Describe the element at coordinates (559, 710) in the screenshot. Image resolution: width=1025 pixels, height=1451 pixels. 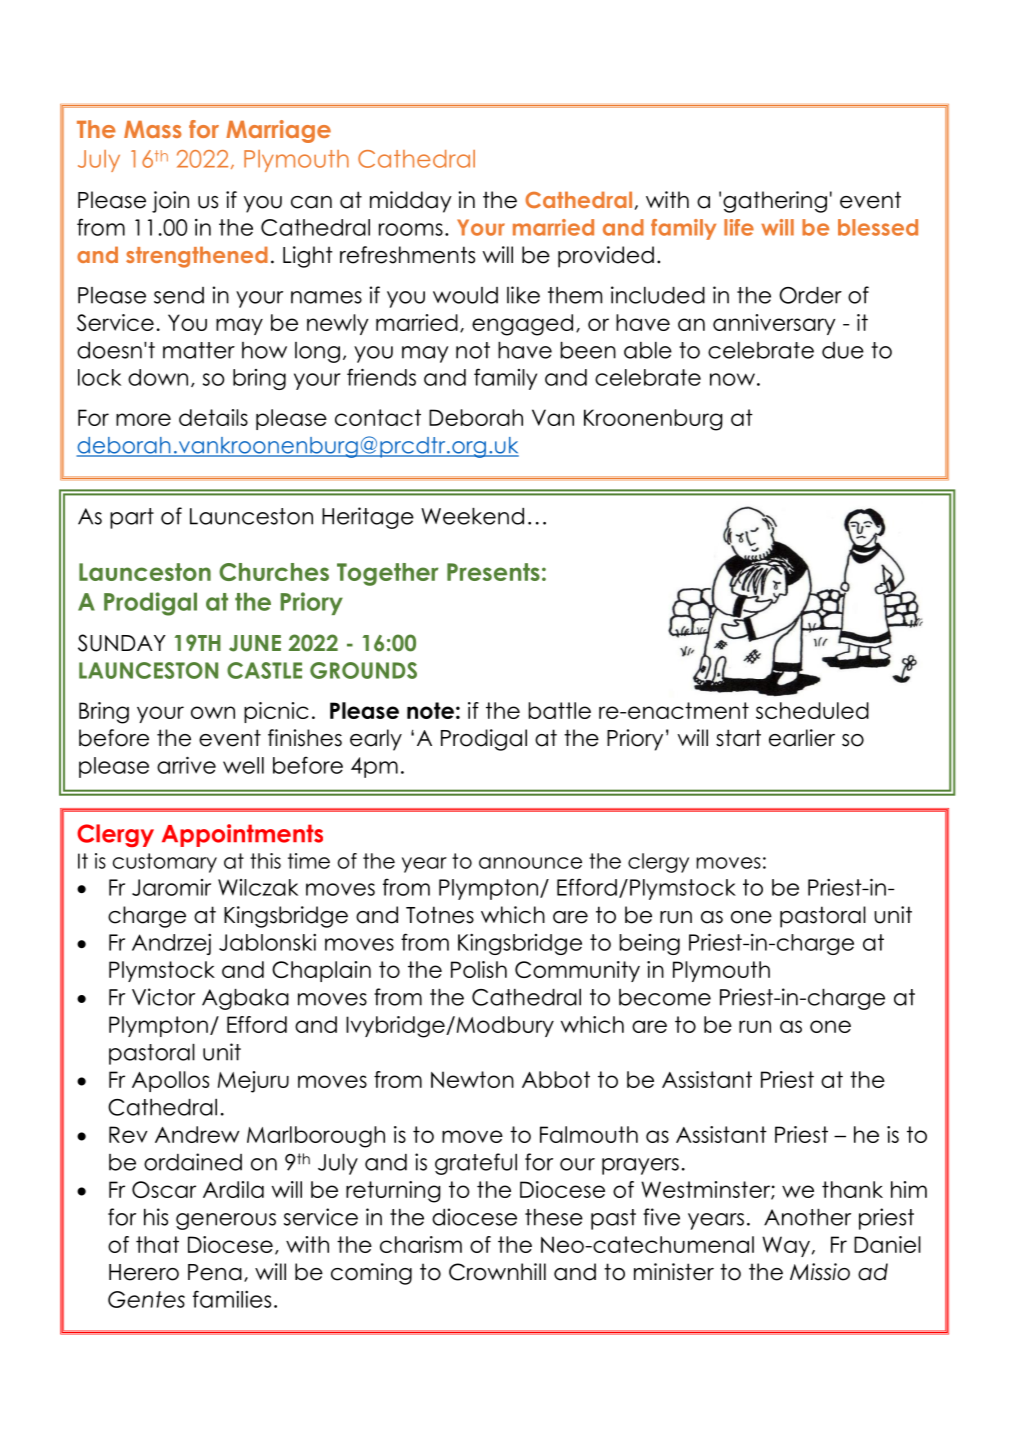
I see `battle` at that location.
